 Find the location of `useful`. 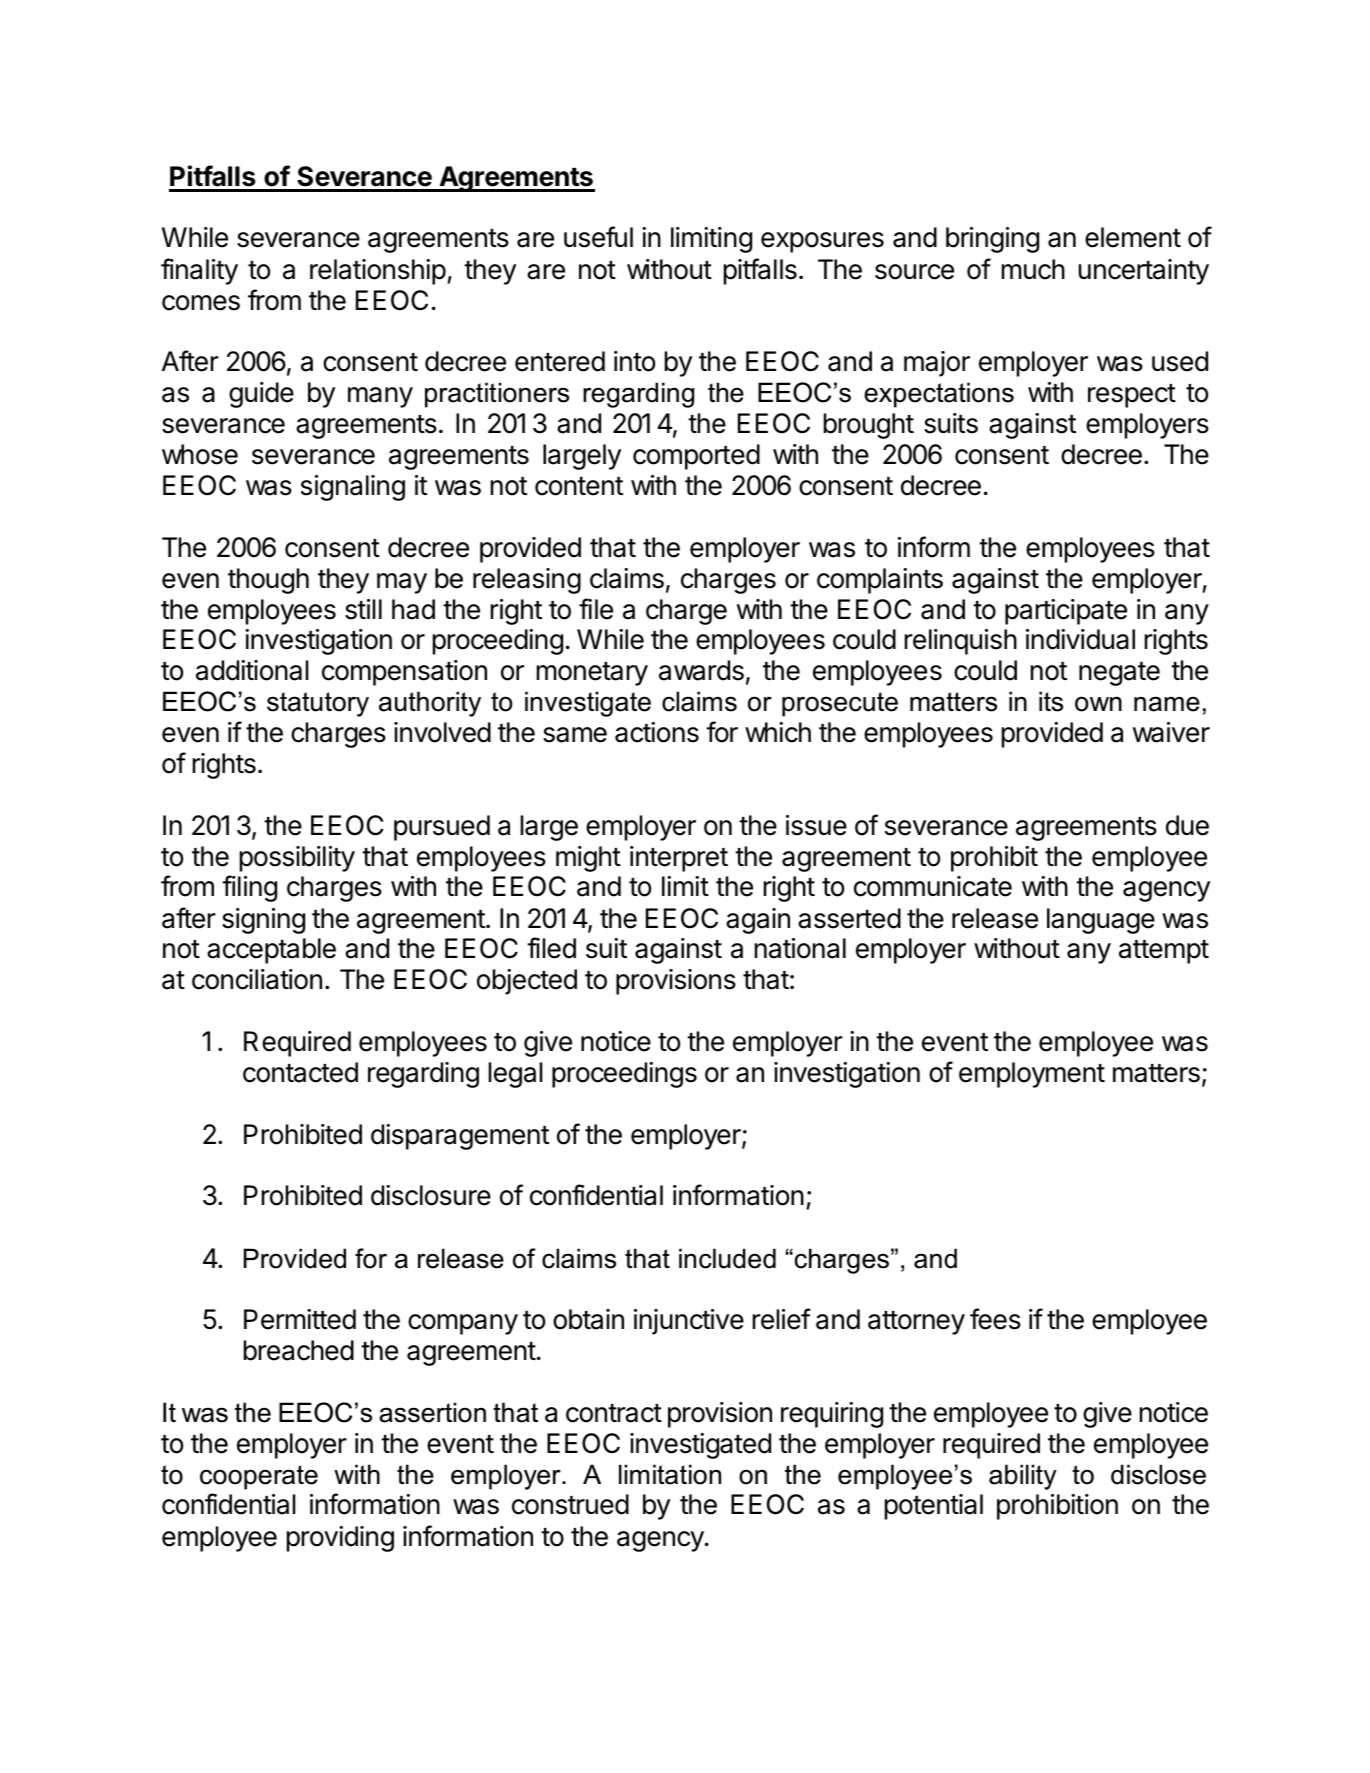

useful is located at coordinates (598, 237).
